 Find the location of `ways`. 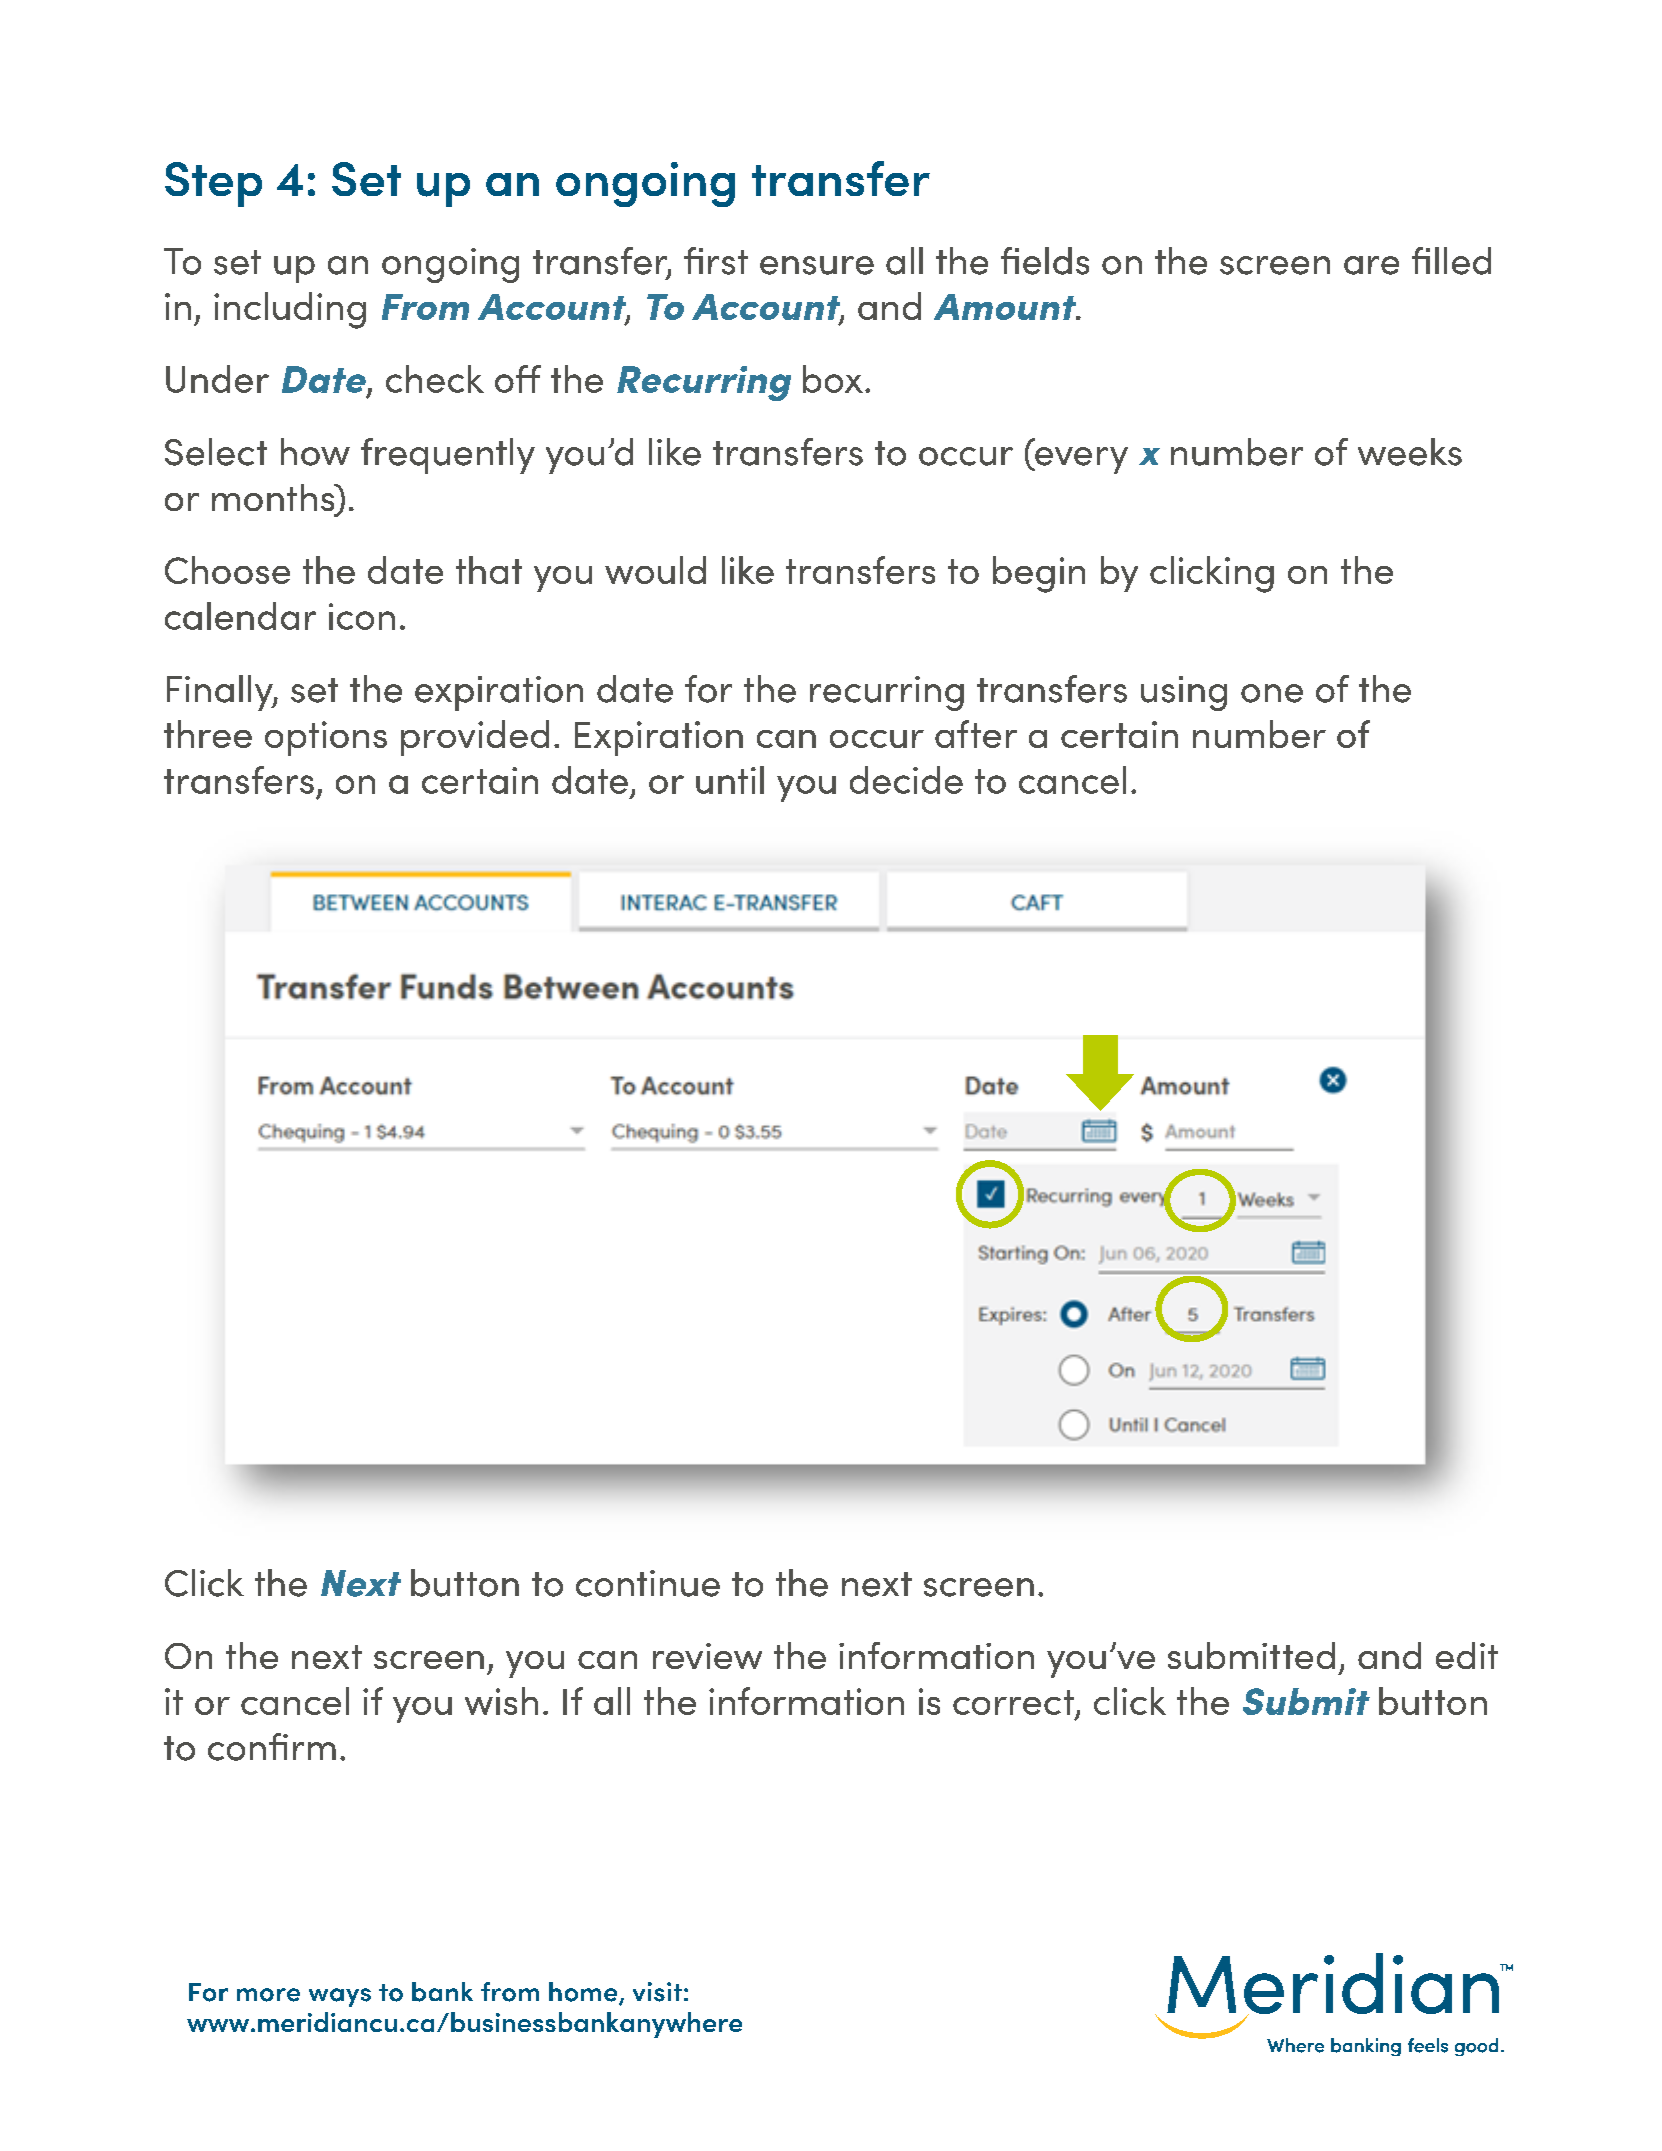

ways is located at coordinates (340, 1997).
